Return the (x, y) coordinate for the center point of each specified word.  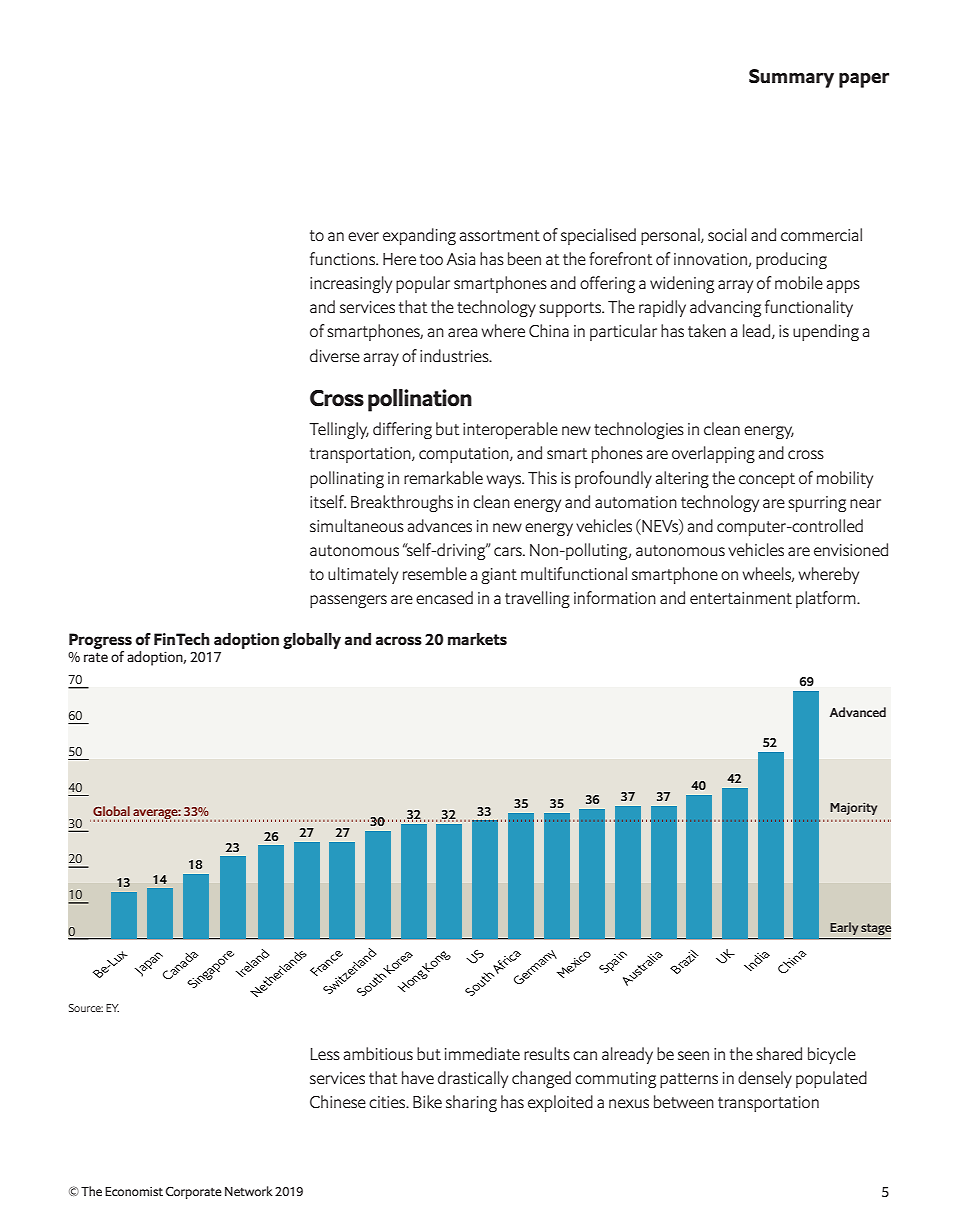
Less (325, 1054)
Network (249, 1191)
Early (844, 928)
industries (455, 355)
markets (477, 639)
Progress (100, 641)
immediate (482, 1053)
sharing (471, 1103)
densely (765, 1079)
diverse (335, 355)
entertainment (741, 598)
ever (363, 236)
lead (758, 331)
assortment (499, 235)
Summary (791, 78)
